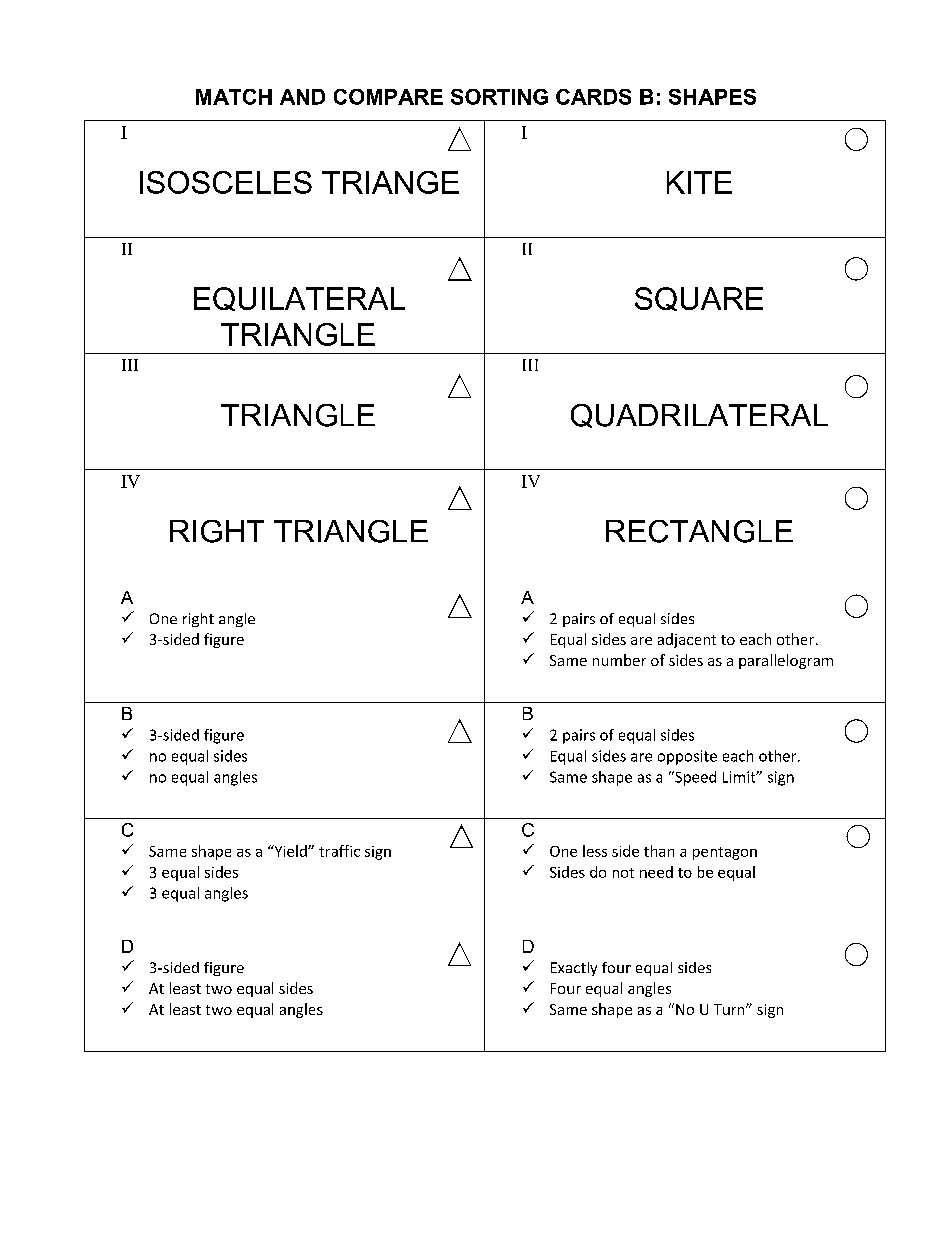 The width and height of the screenshot is (952, 1233). What do you see at coordinates (339, 851) in the screenshot?
I see `traffic` at bounding box center [339, 851].
